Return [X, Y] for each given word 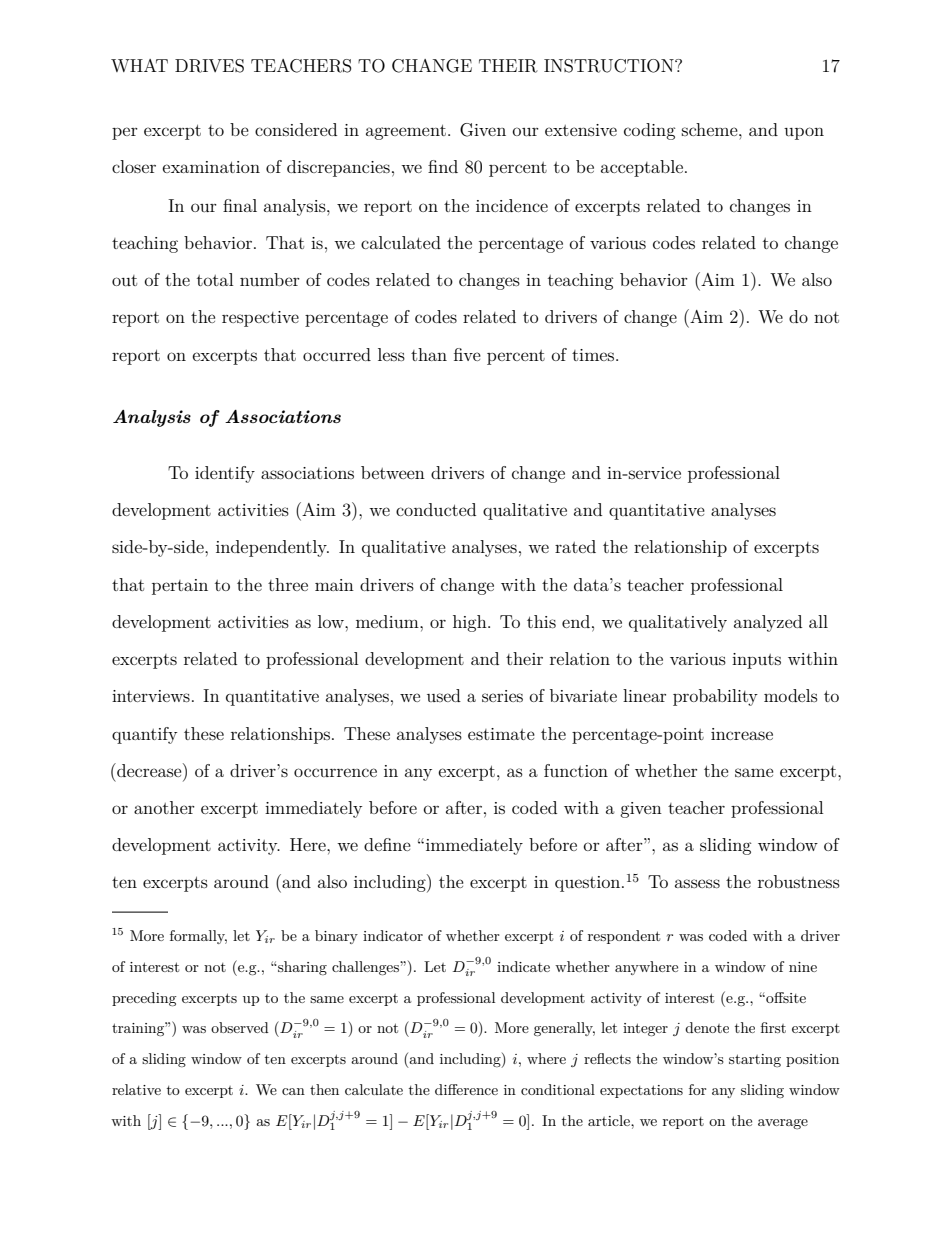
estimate [501, 734]
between [393, 472]
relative [136, 1089]
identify [225, 474]
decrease [149, 770]
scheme [711, 129]
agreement [406, 132]
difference [466, 1089]
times [594, 355]
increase [742, 734]
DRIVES [209, 66]
